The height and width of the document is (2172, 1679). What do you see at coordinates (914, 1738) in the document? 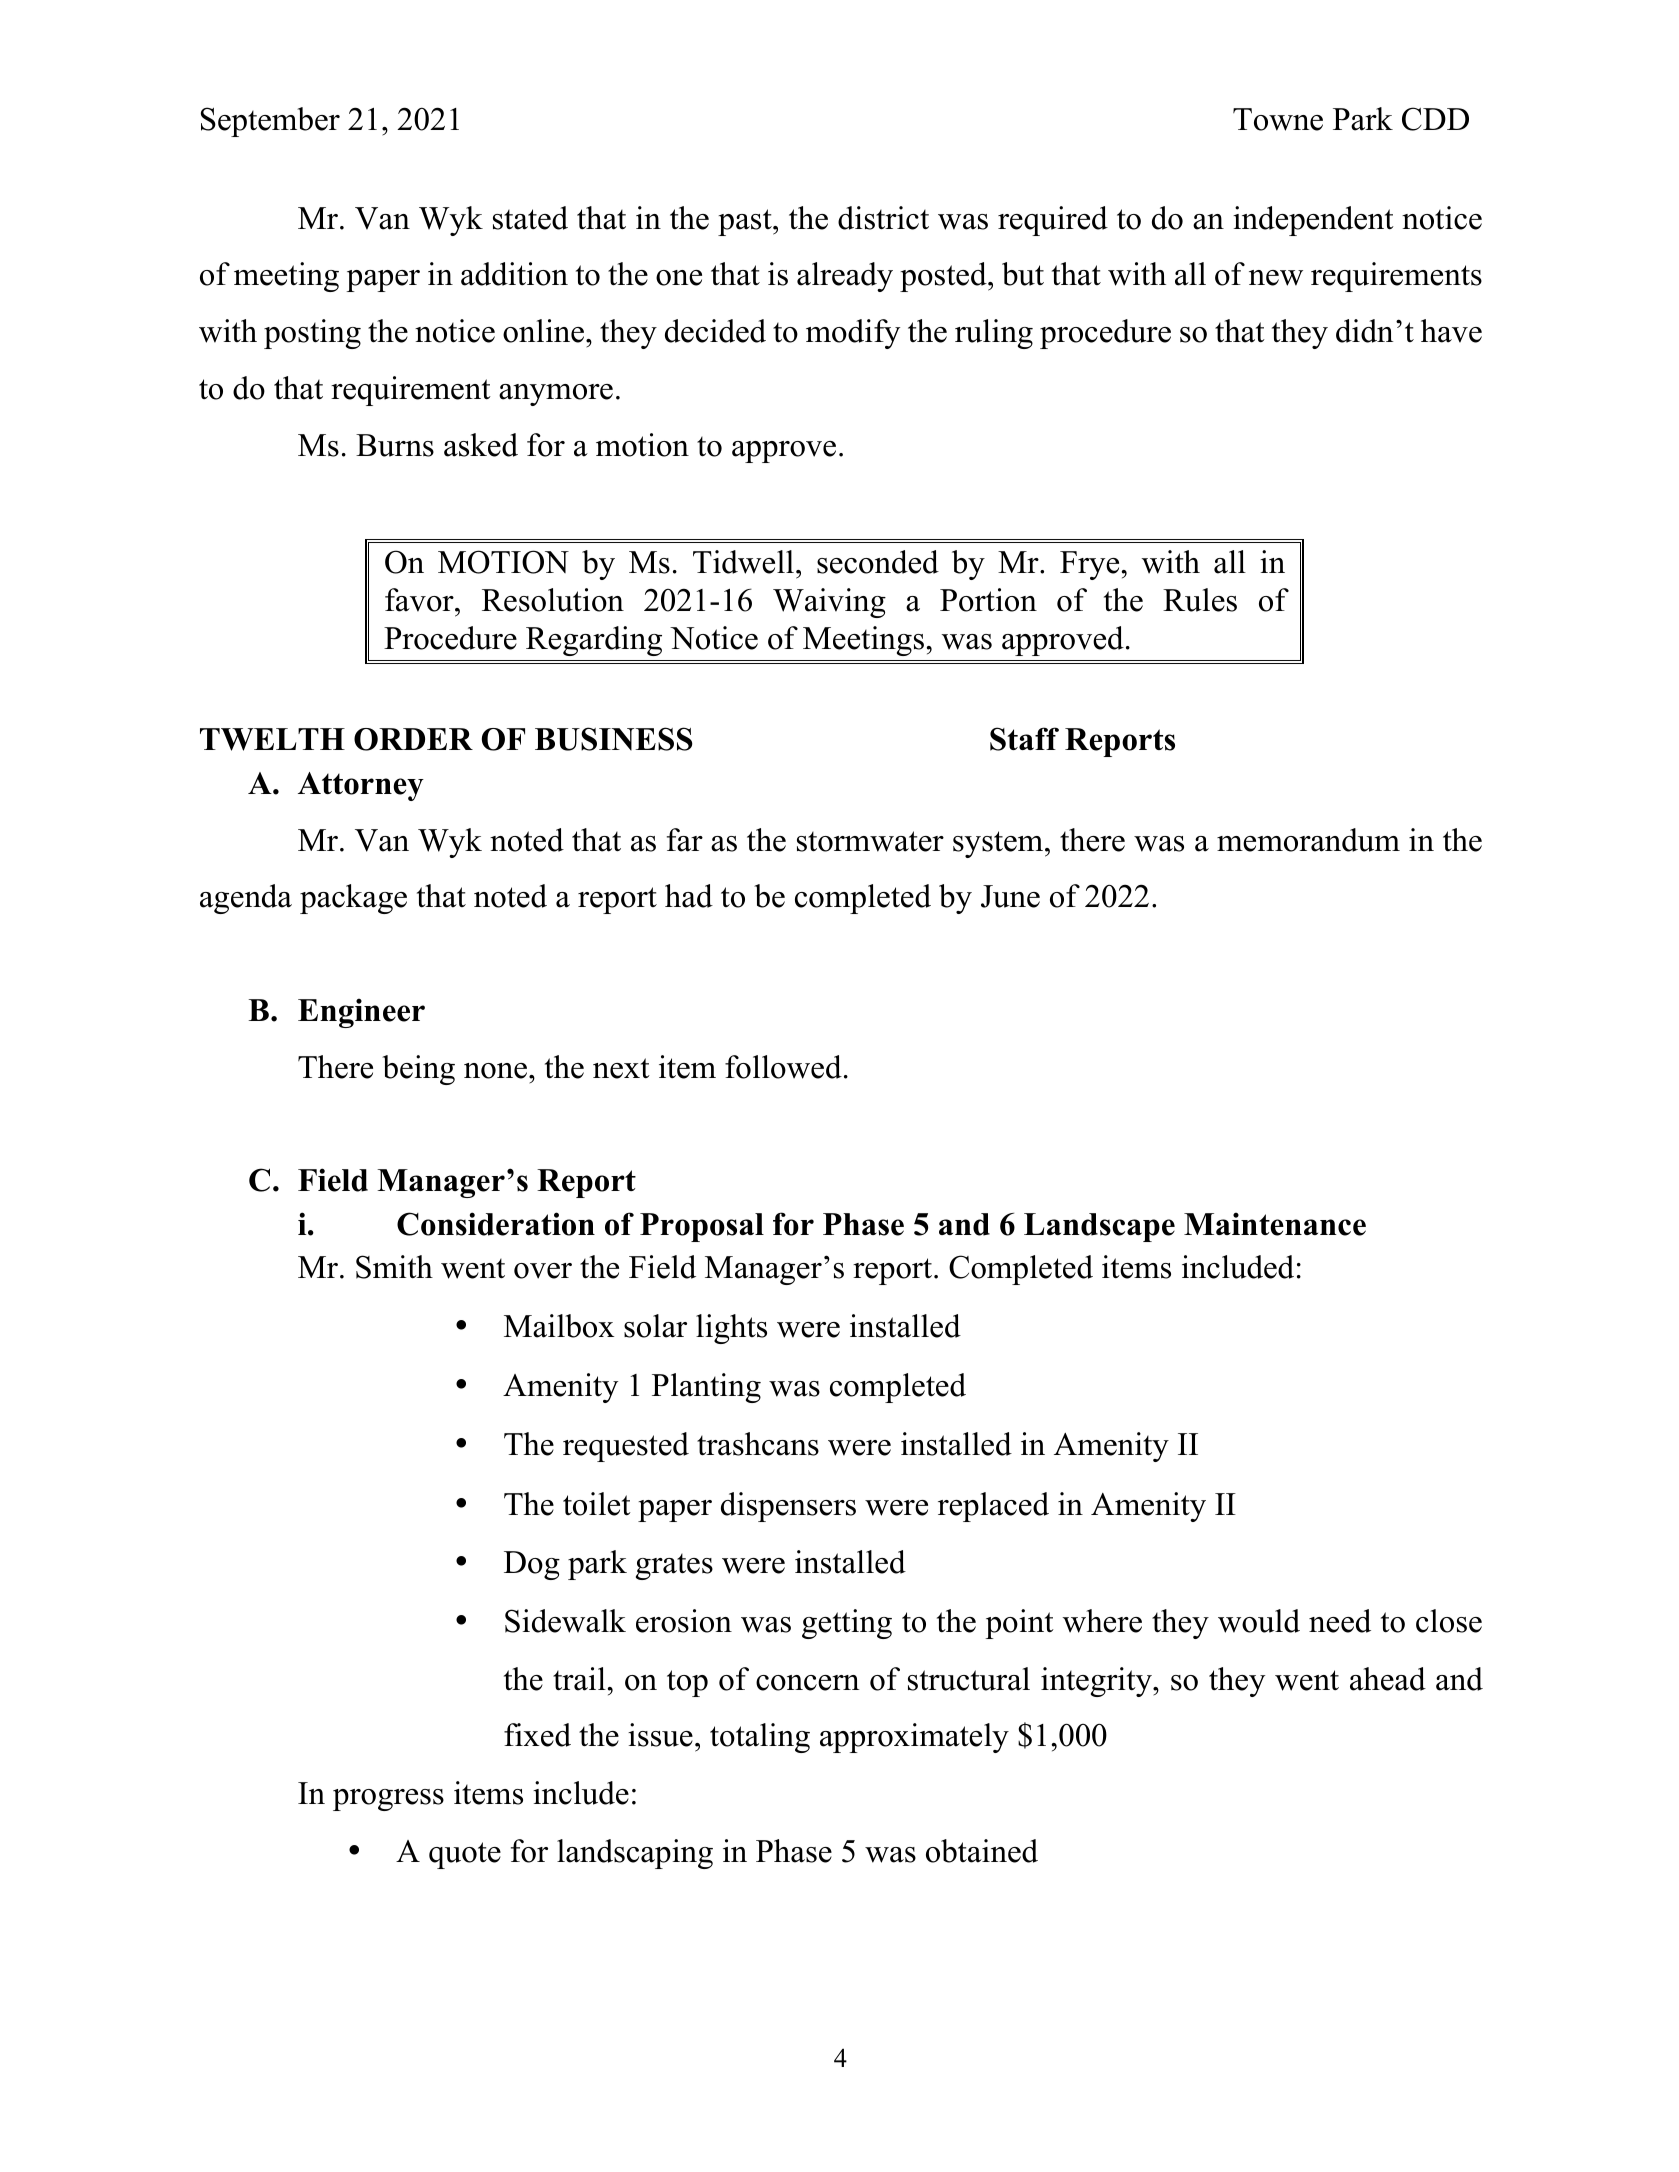
I see `approximately` at bounding box center [914, 1738].
